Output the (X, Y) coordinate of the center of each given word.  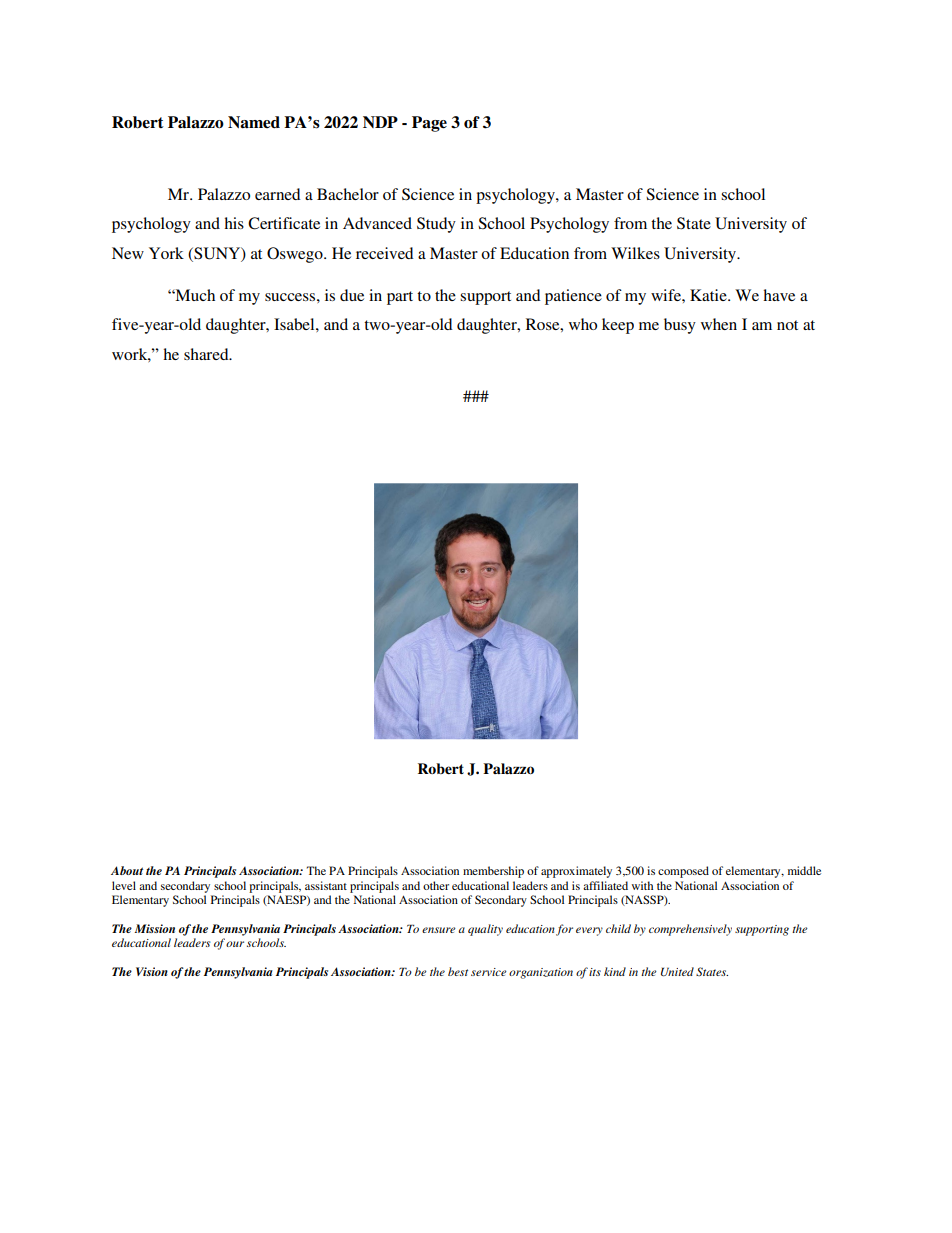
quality (485, 930)
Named (254, 122)
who (583, 324)
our (235, 944)
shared (207, 354)
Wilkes (635, 253)
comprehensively (690, 930)
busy (680, 326)
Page (429, 124)
